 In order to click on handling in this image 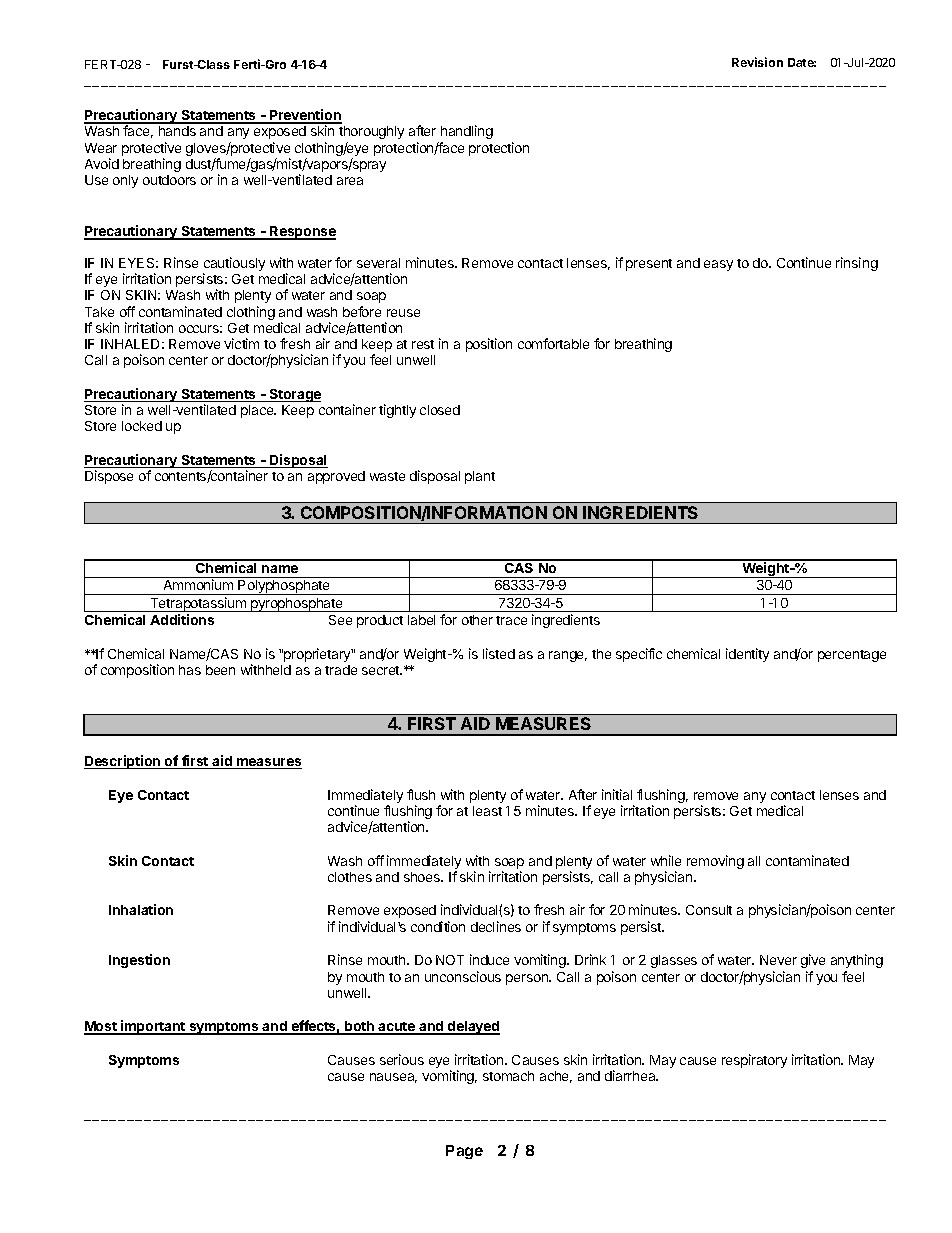, I will do `click(467, 134)`.
